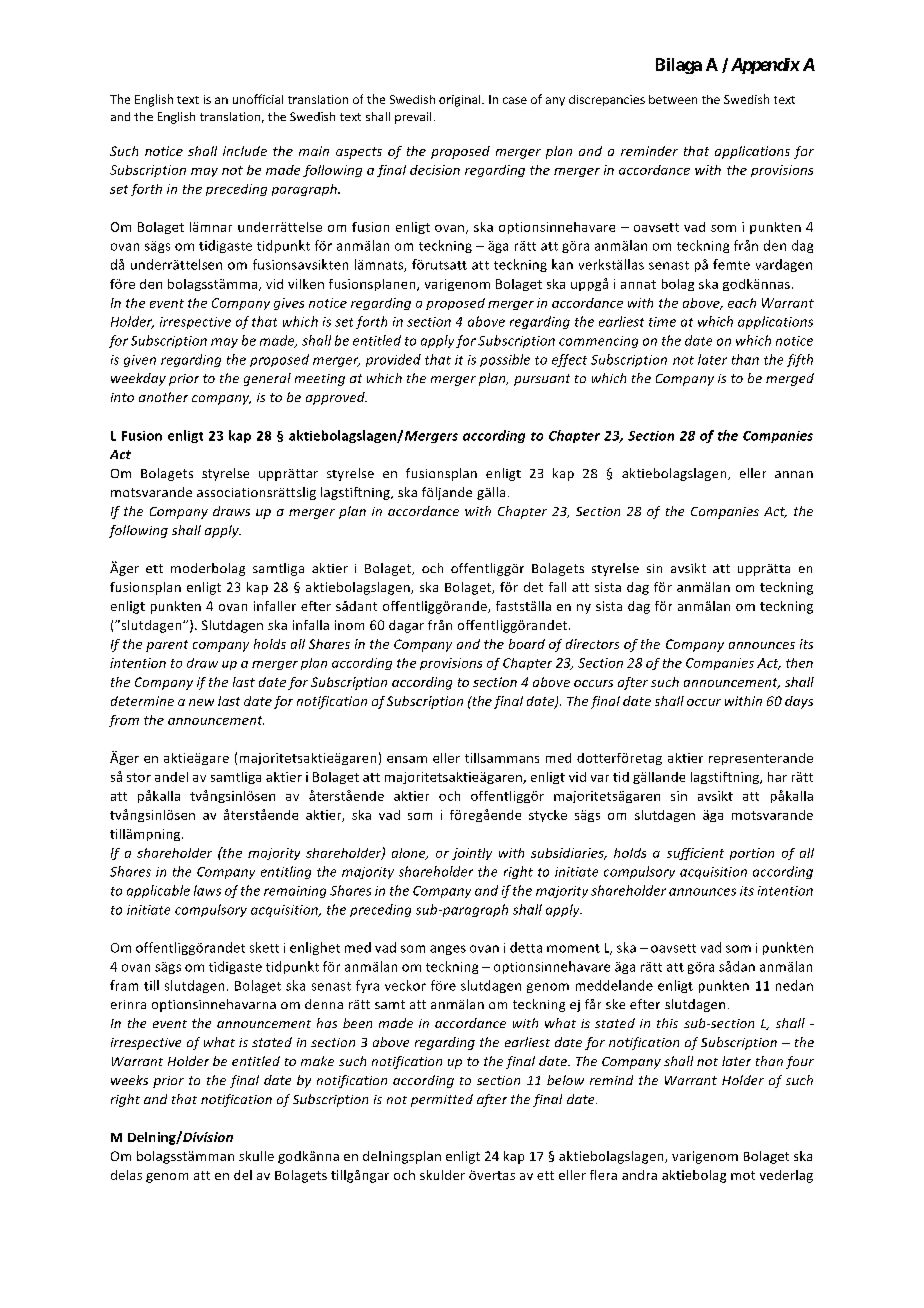 The height and width of the page is (1308, 924). What do you see at coordinates (139, 777) in the page?
I see `stor` at bounding box center [139, 777].
